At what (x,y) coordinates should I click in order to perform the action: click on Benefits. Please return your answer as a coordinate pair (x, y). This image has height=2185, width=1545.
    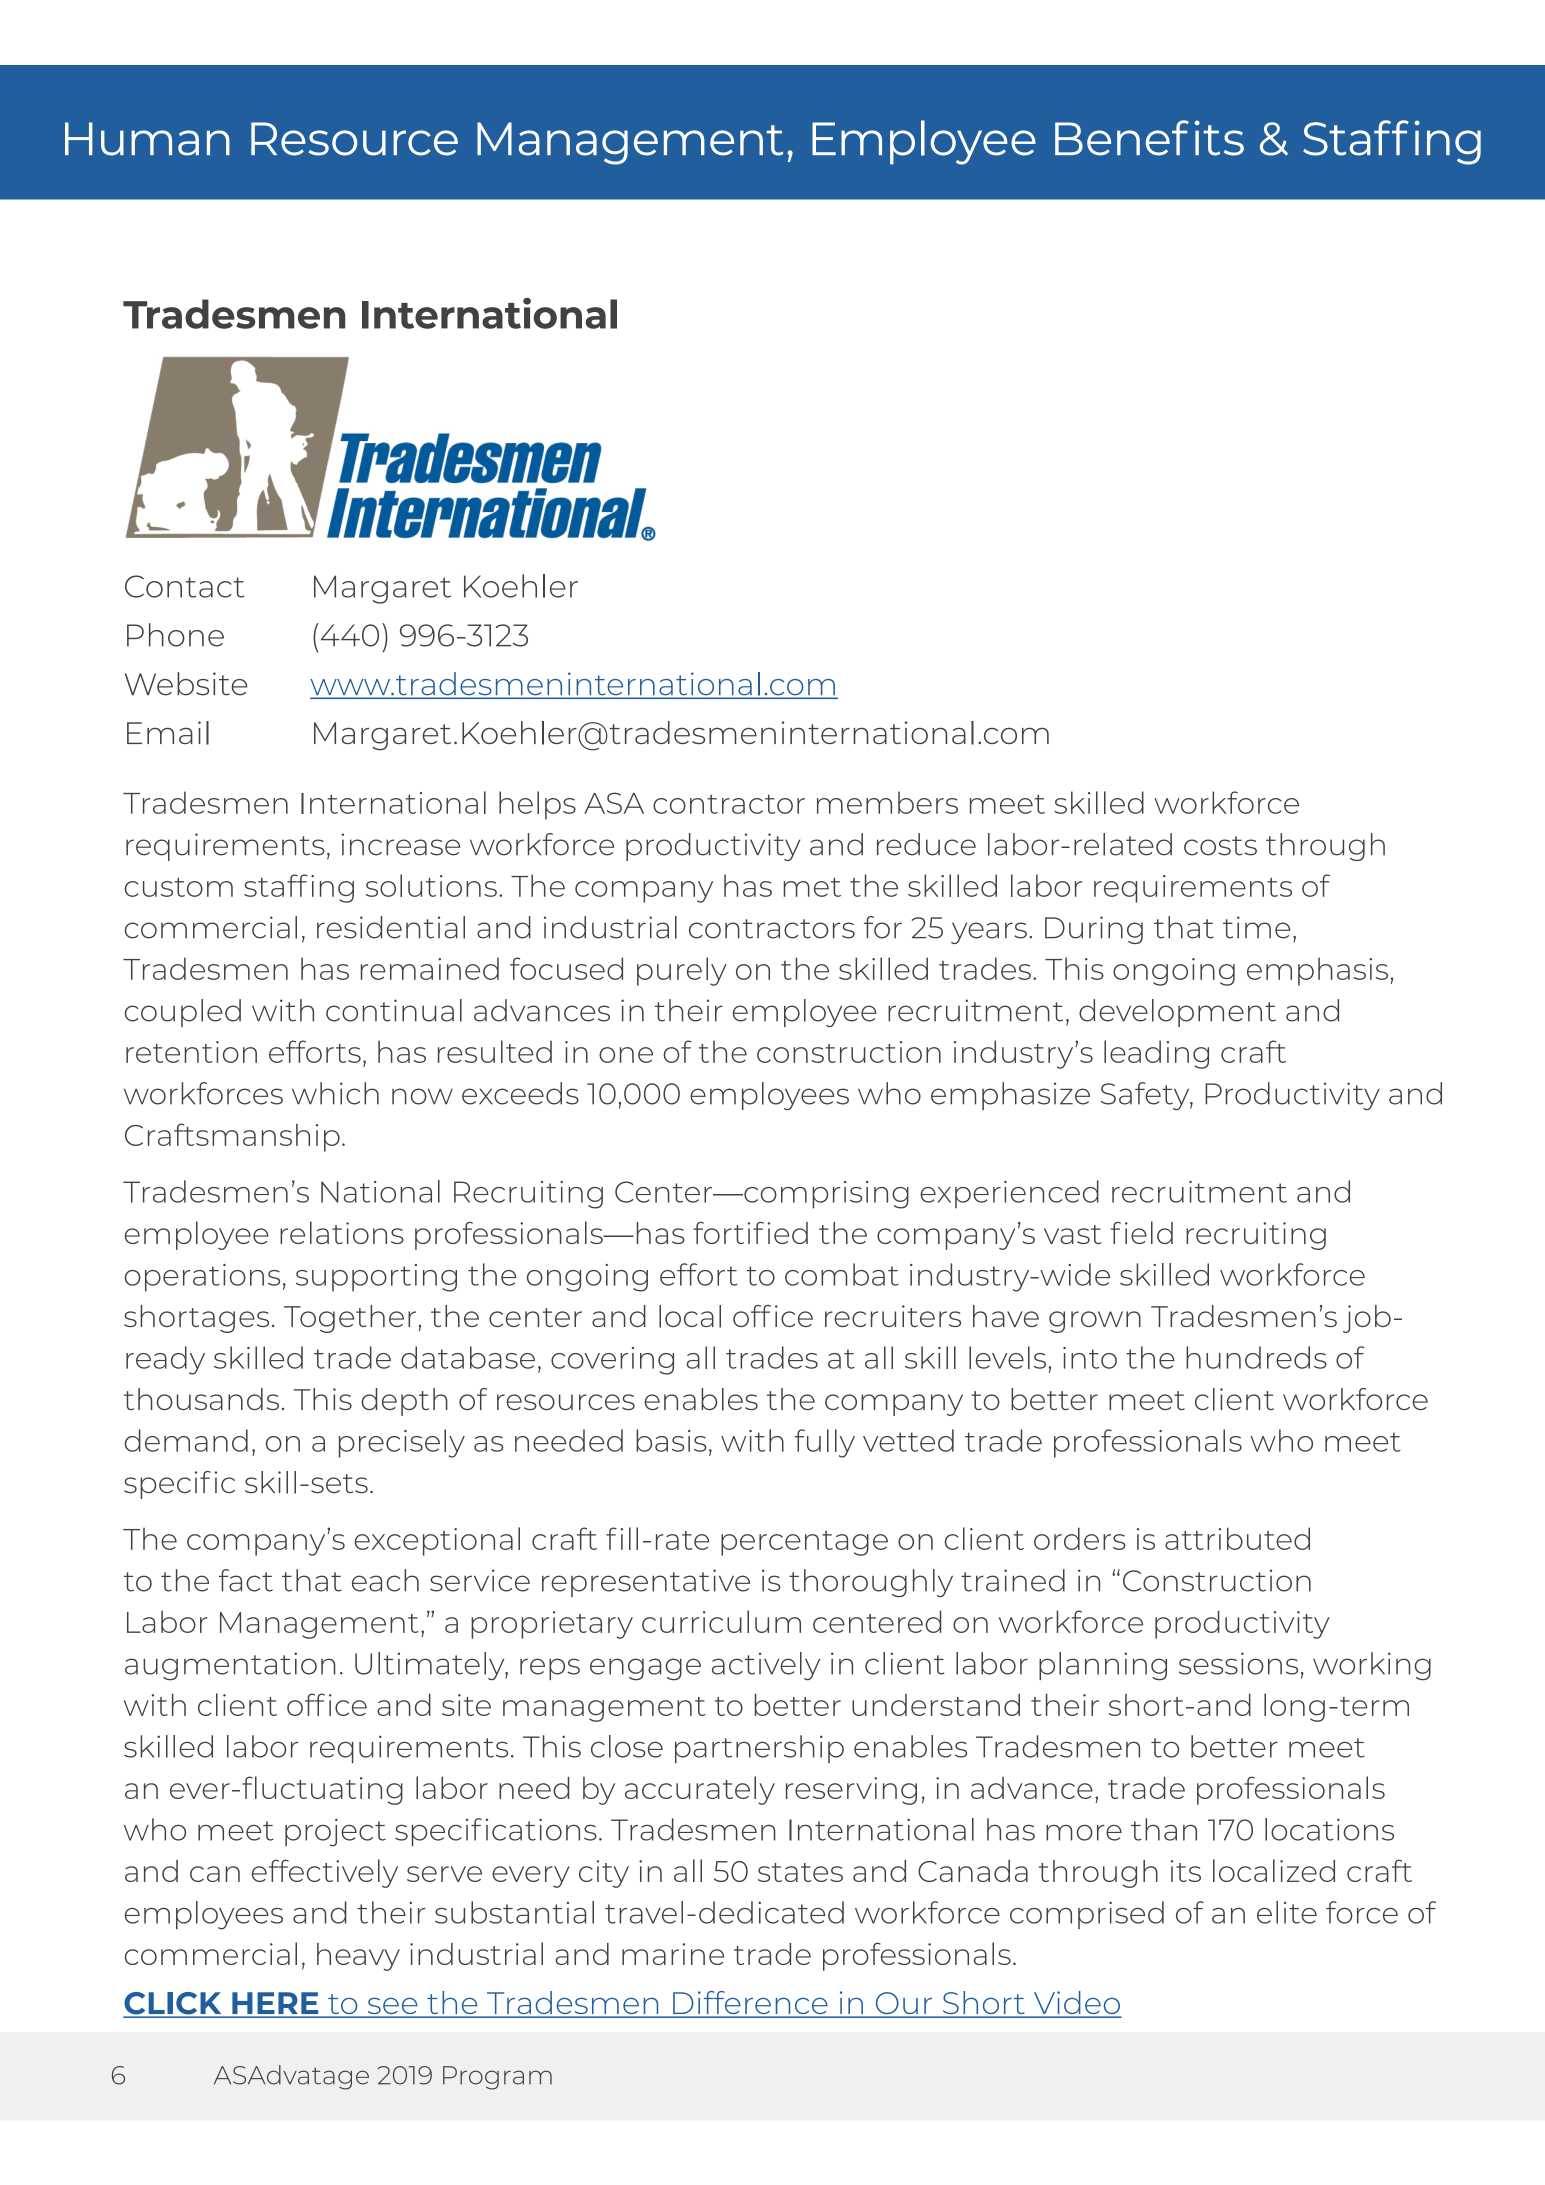
    Looking at the image, I should click on (1149, 138).
